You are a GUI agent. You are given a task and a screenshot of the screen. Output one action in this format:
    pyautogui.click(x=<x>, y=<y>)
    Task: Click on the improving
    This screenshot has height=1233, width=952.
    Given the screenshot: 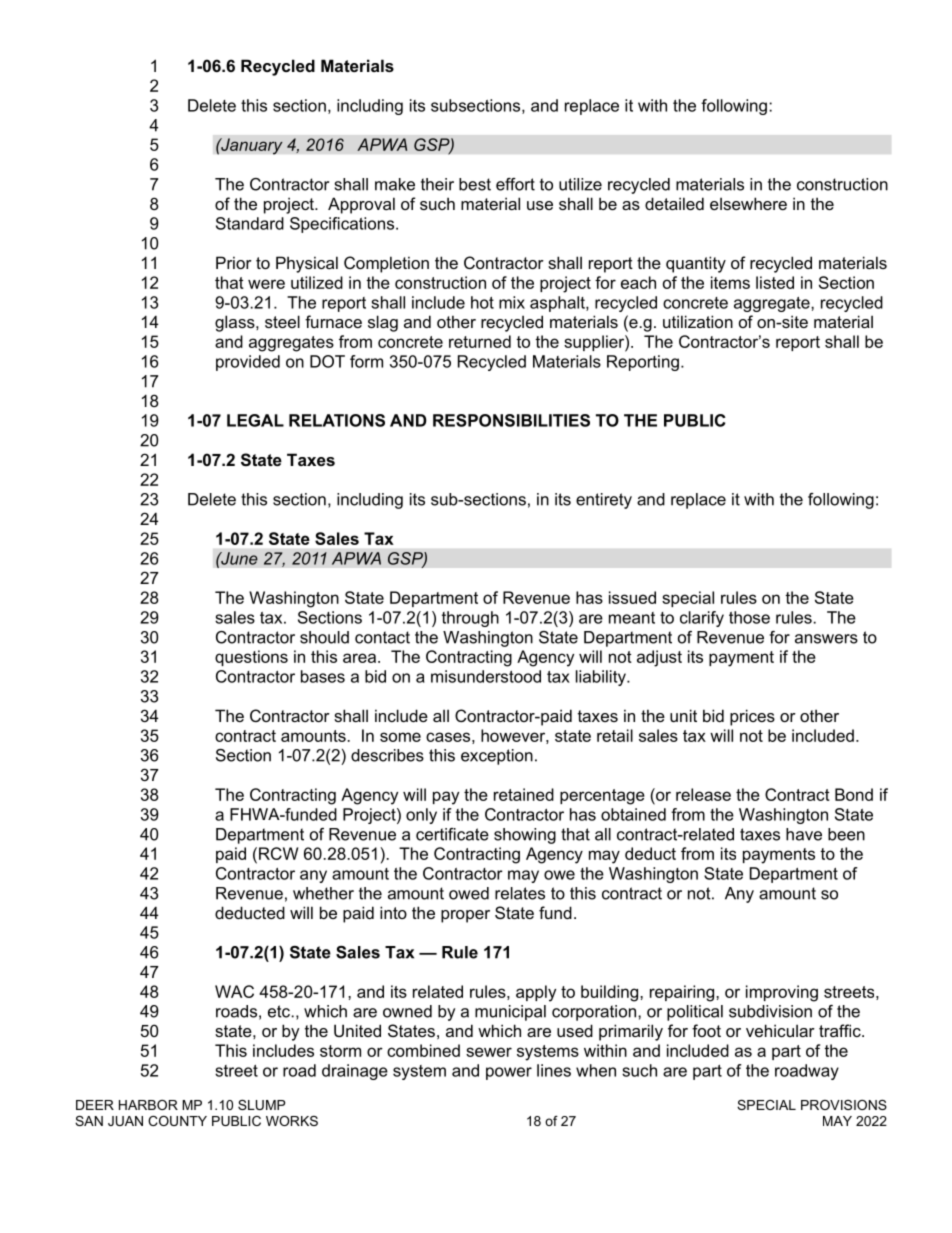 What is the action you would take?
    pyautogui.click(x=782, y=993)
